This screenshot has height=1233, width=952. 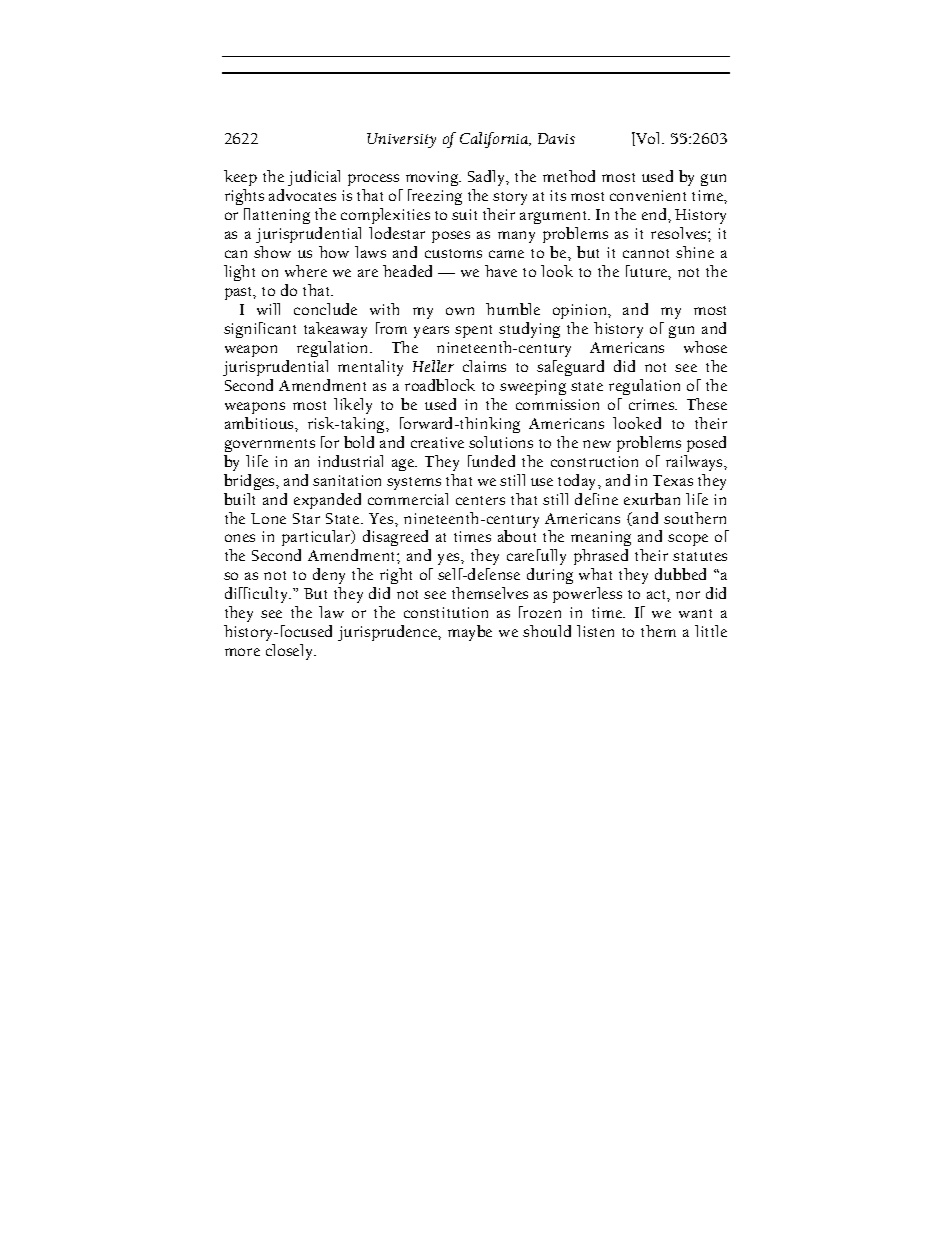 What do you see at coordinates (491, 461) in the screenshot?
I see `funded` at bounding box center [491, 461].
